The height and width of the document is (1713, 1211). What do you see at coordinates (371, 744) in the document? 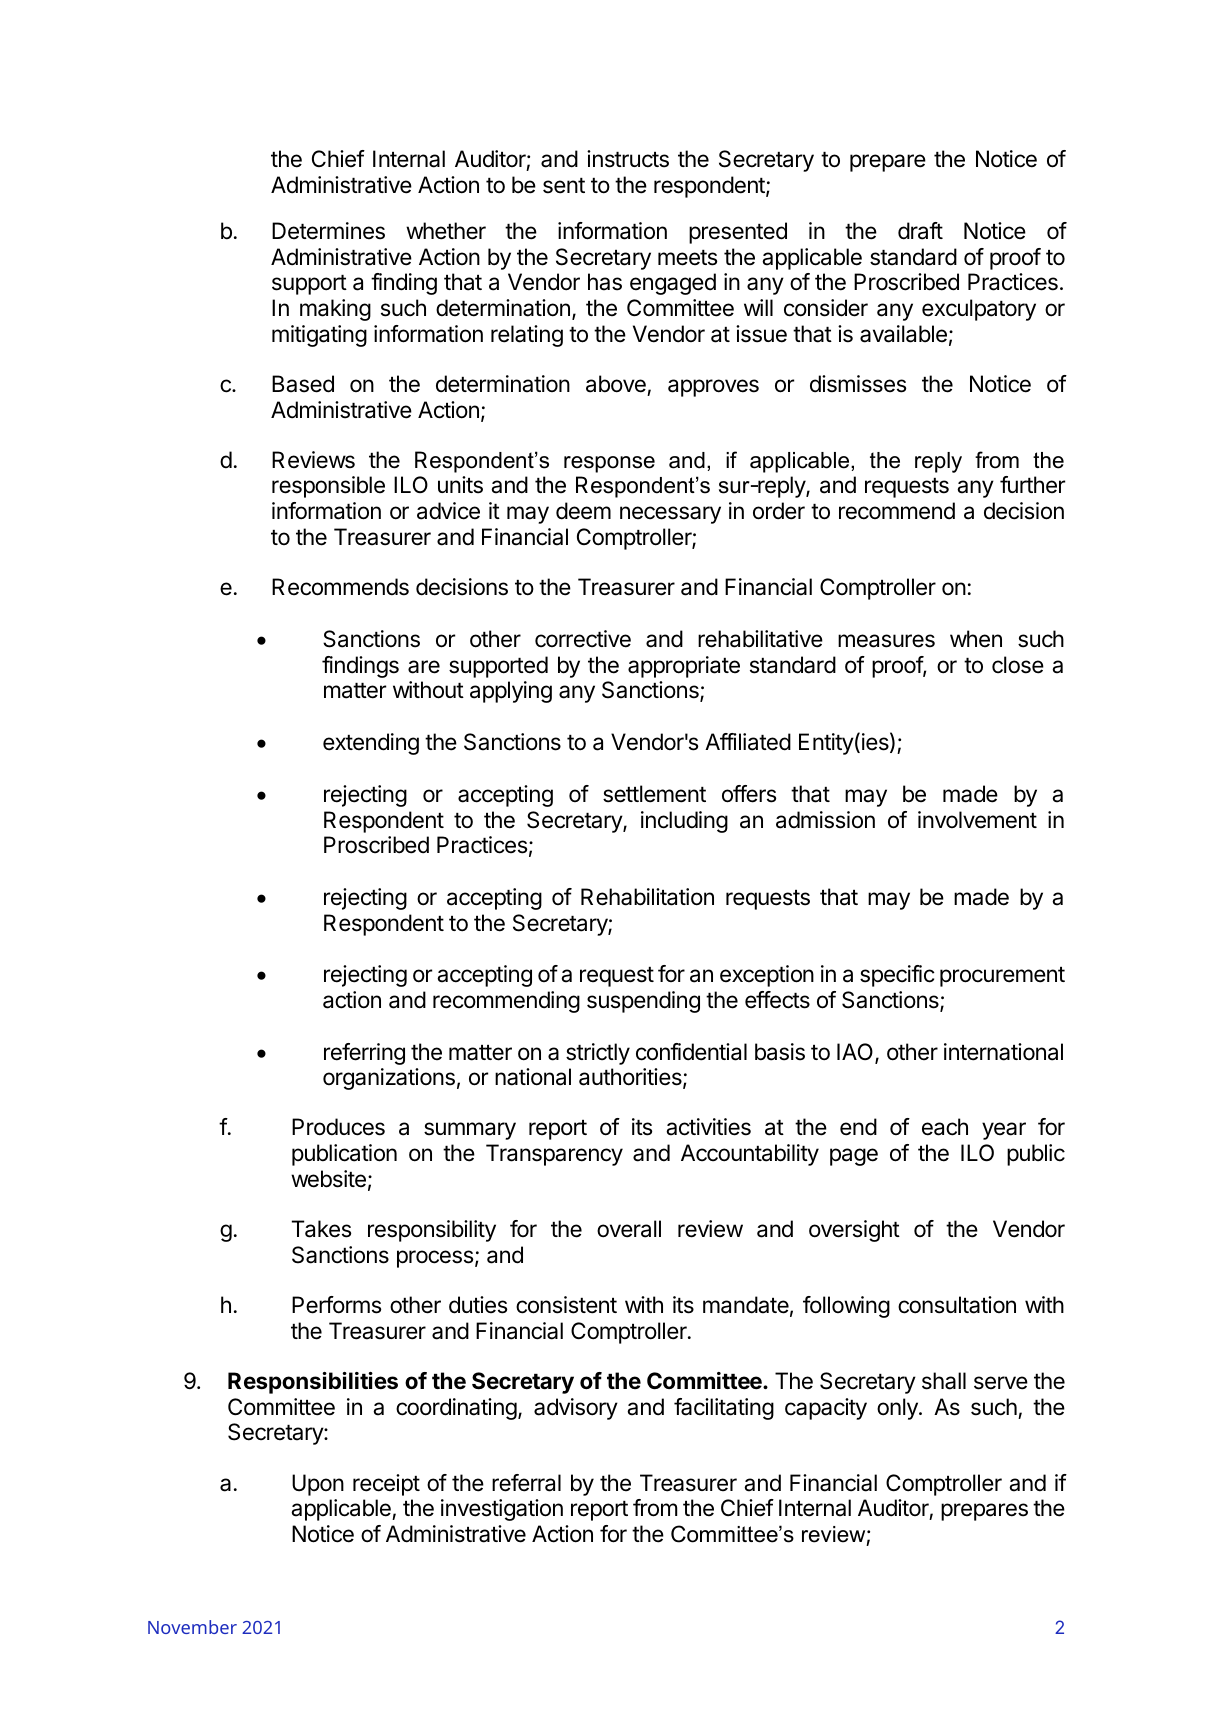
I see `extending` at bounding box center [371, 744].
